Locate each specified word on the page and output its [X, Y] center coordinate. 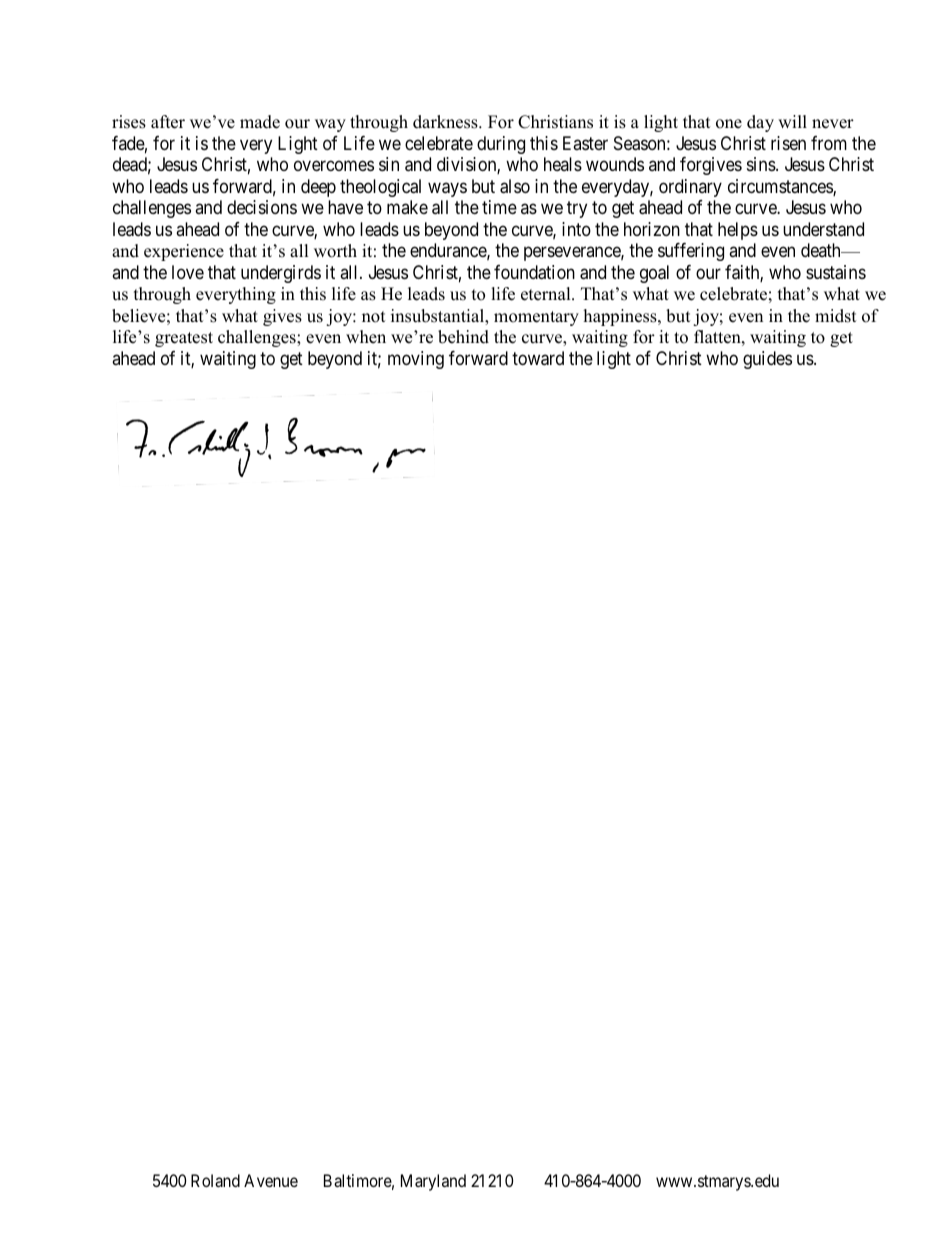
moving [416, 360]
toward [538, 358]
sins [762, 164]
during [501, 145]
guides [767, 360]
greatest [184, 339]
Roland [215, 1180]
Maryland [433, 1182]
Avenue [271, 1180]
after [168, 122]
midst [836, 316]
